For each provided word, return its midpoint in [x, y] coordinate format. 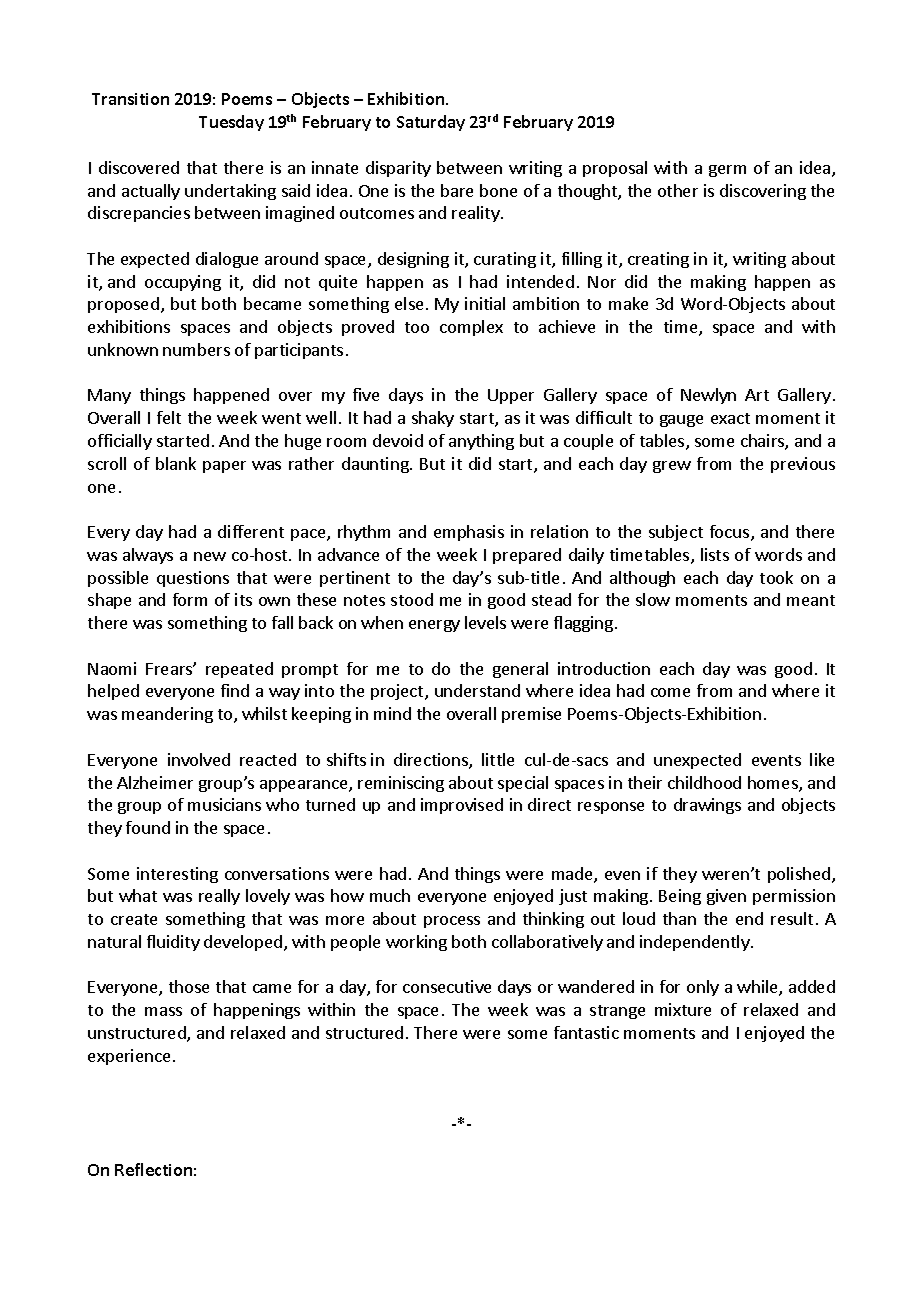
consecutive [447, 986]
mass [163, 1011]
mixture [683, 1009]
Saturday [431, 123]
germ [727, 171]
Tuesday [231, 123]
